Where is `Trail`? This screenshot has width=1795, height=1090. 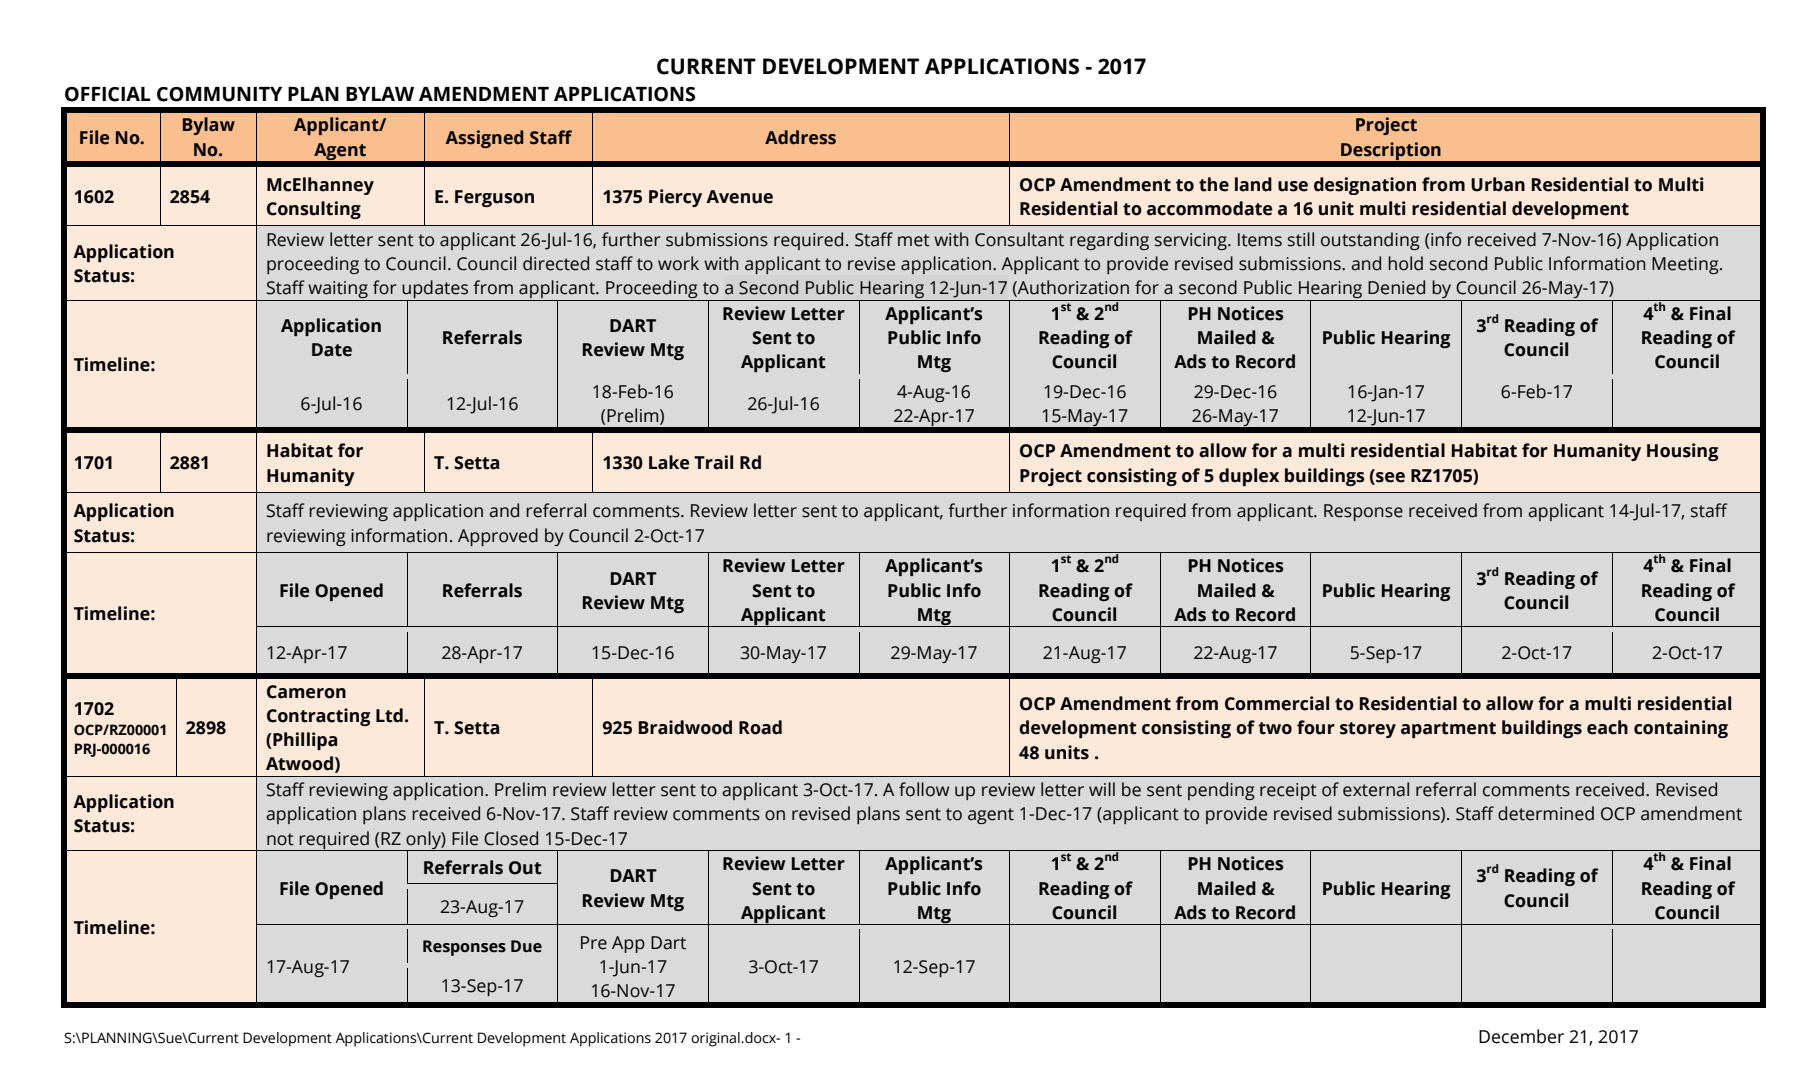 Trail is located at coordinates (713, 462).
